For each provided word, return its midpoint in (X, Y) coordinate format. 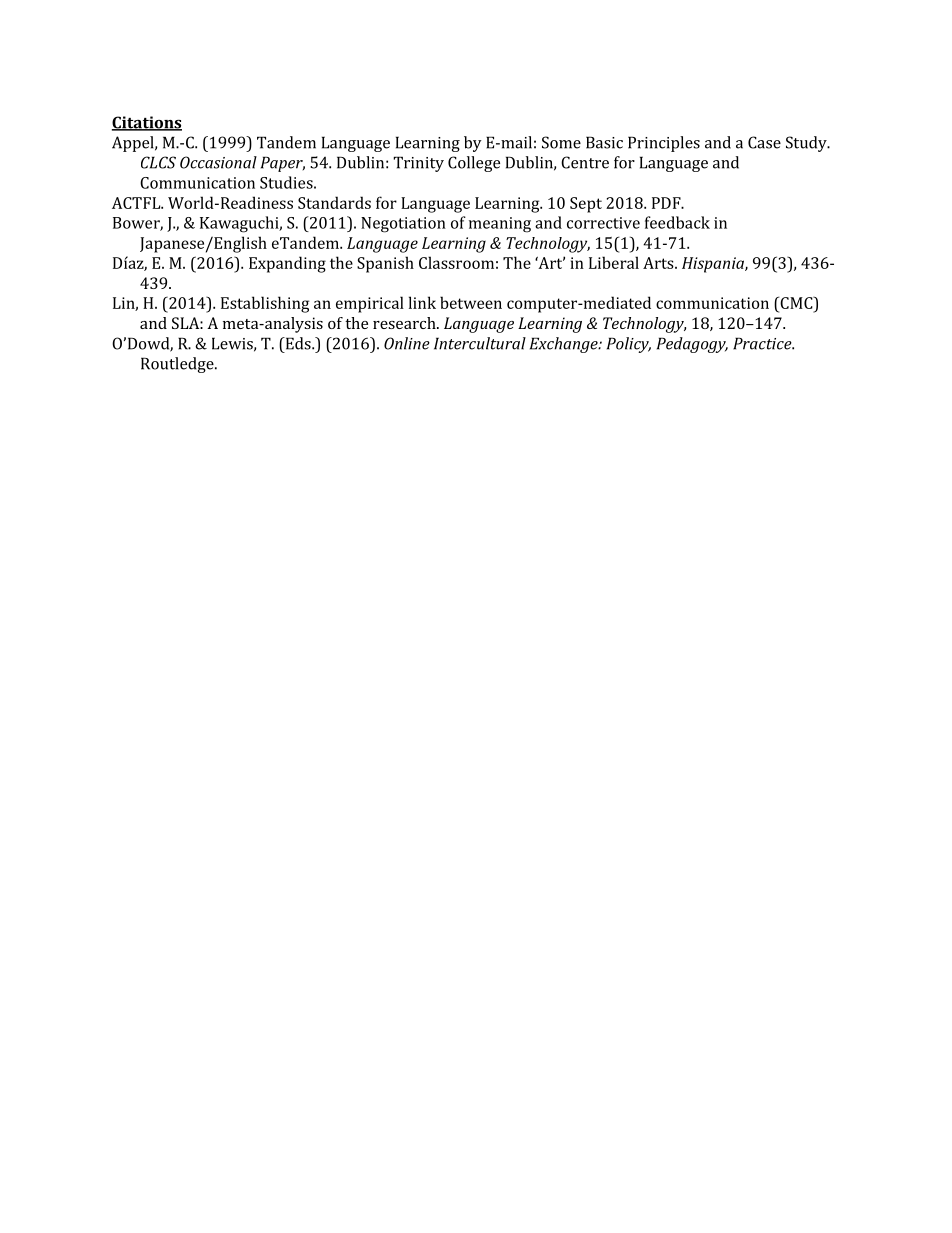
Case (764, 142)
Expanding (287, 264)
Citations (147, 123)
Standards (334, 202)
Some (561, 142)
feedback (677, 222)
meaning (500, 225)
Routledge (178, 365)
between (471, 302)
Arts (659, 263)
